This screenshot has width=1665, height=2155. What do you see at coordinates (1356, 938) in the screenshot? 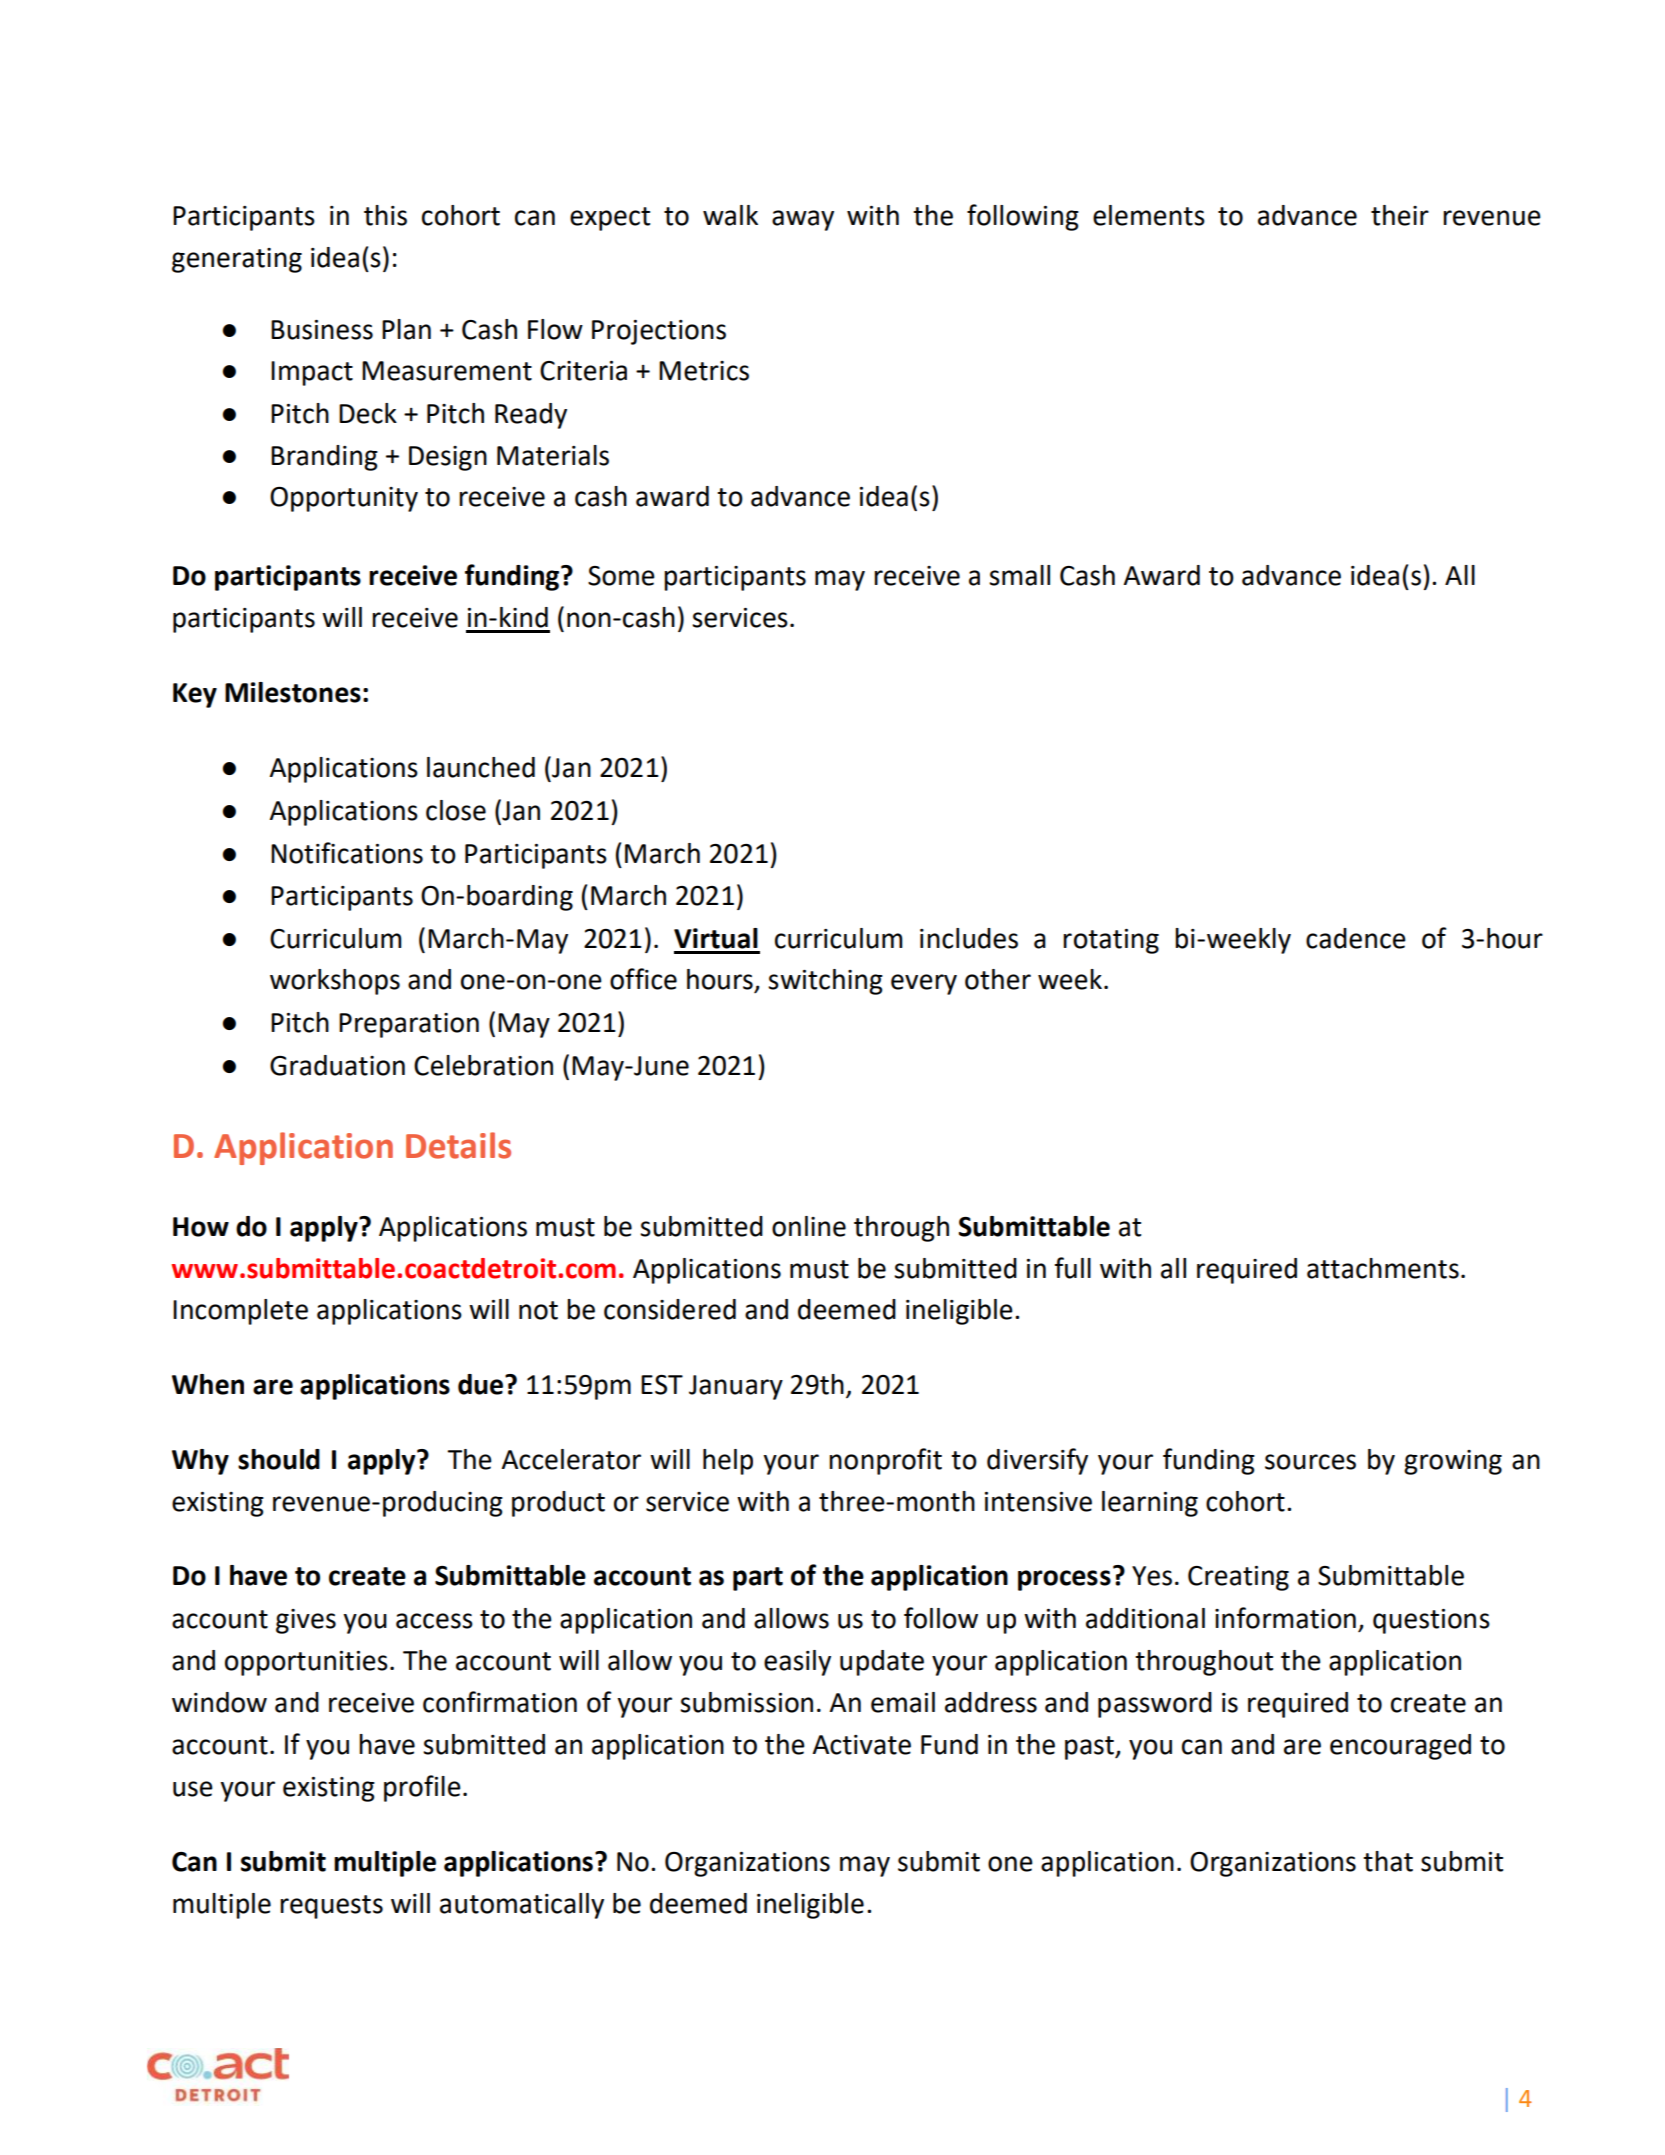
I see `cadence` at bounding box center [1356, 938].
